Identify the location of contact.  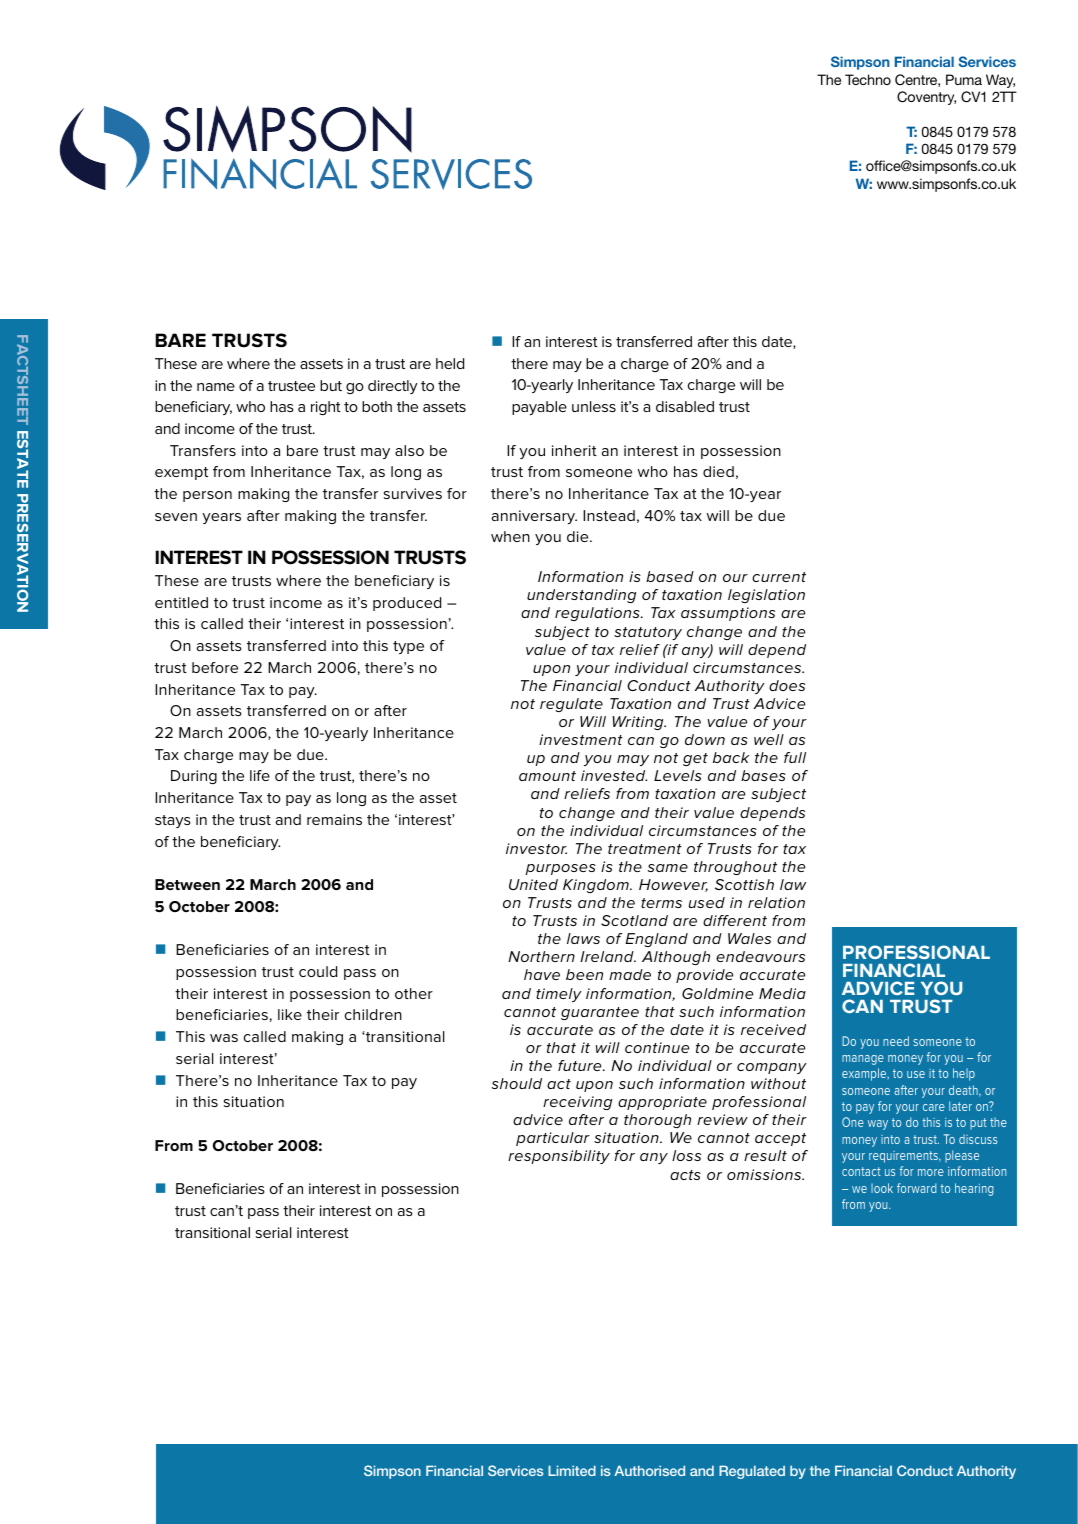
(861, 1171).
